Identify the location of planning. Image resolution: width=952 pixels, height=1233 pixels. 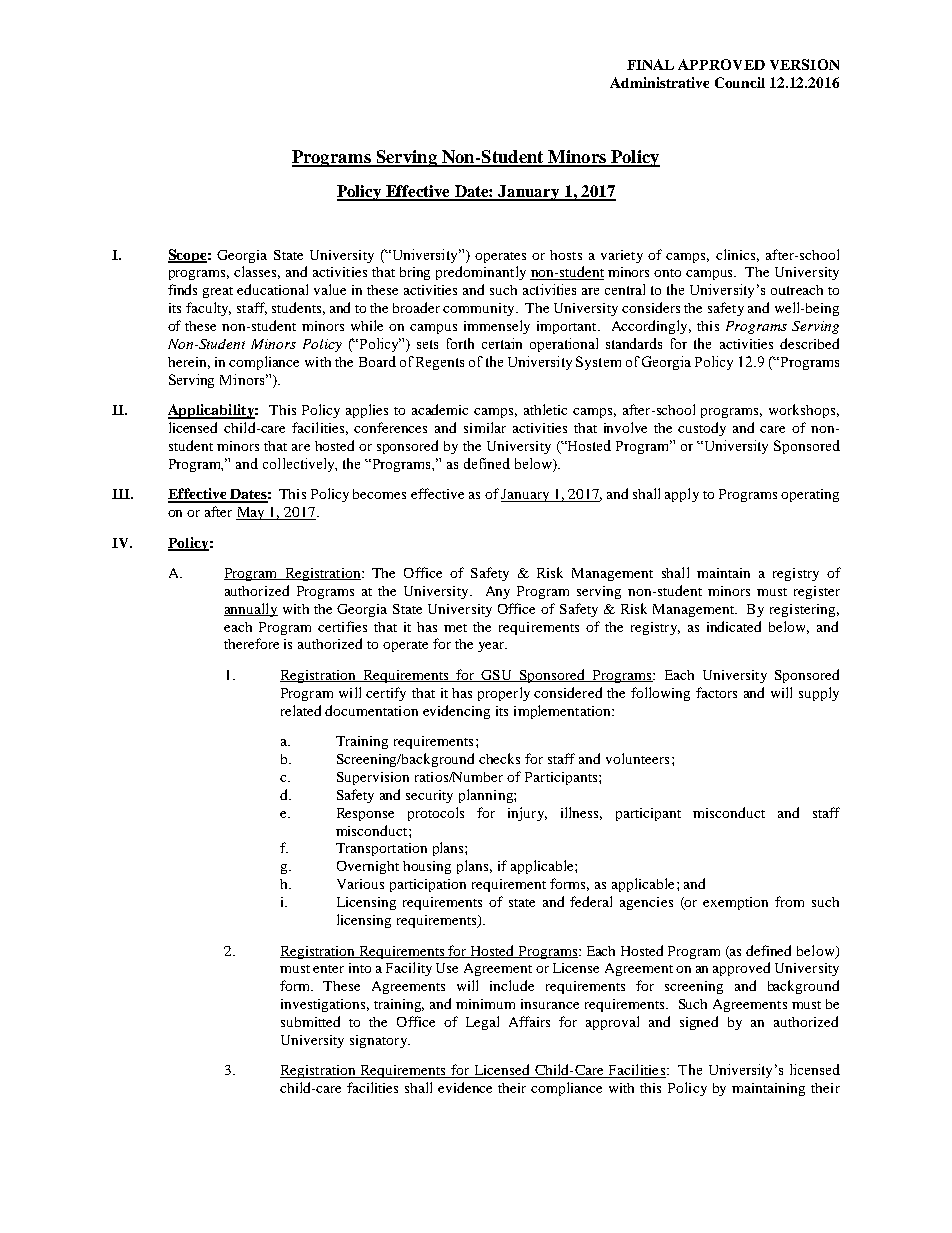
(487, 796).
